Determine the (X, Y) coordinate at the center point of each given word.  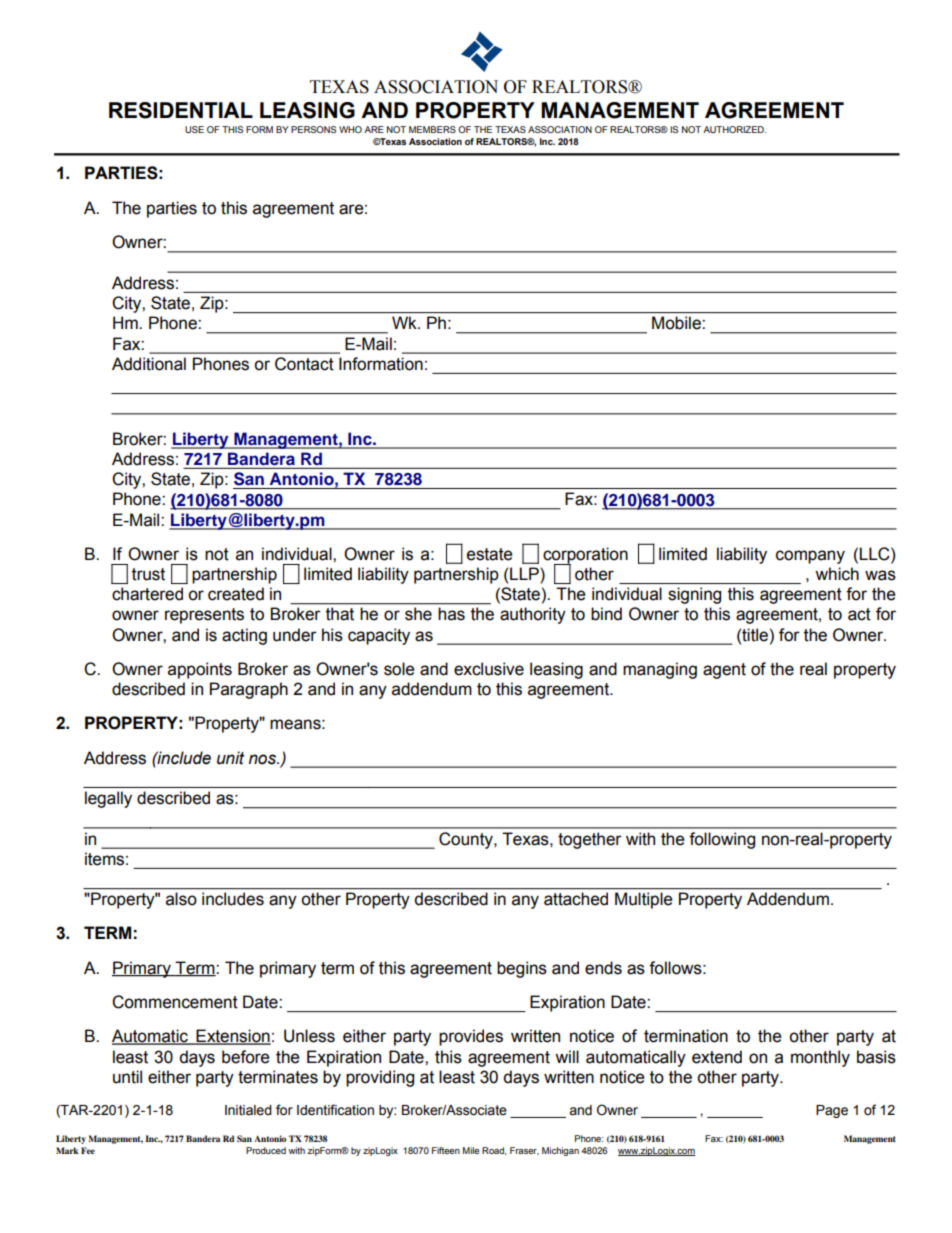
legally (108, 799)
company (810, 557)
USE (194, 129)
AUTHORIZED (734, 129)
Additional (149, 364)
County (467, 840)
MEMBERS (432, 129)
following (722, 840)
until (127, 1077)
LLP (525, 573)
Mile (471, 1150)
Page (832, 1111)
